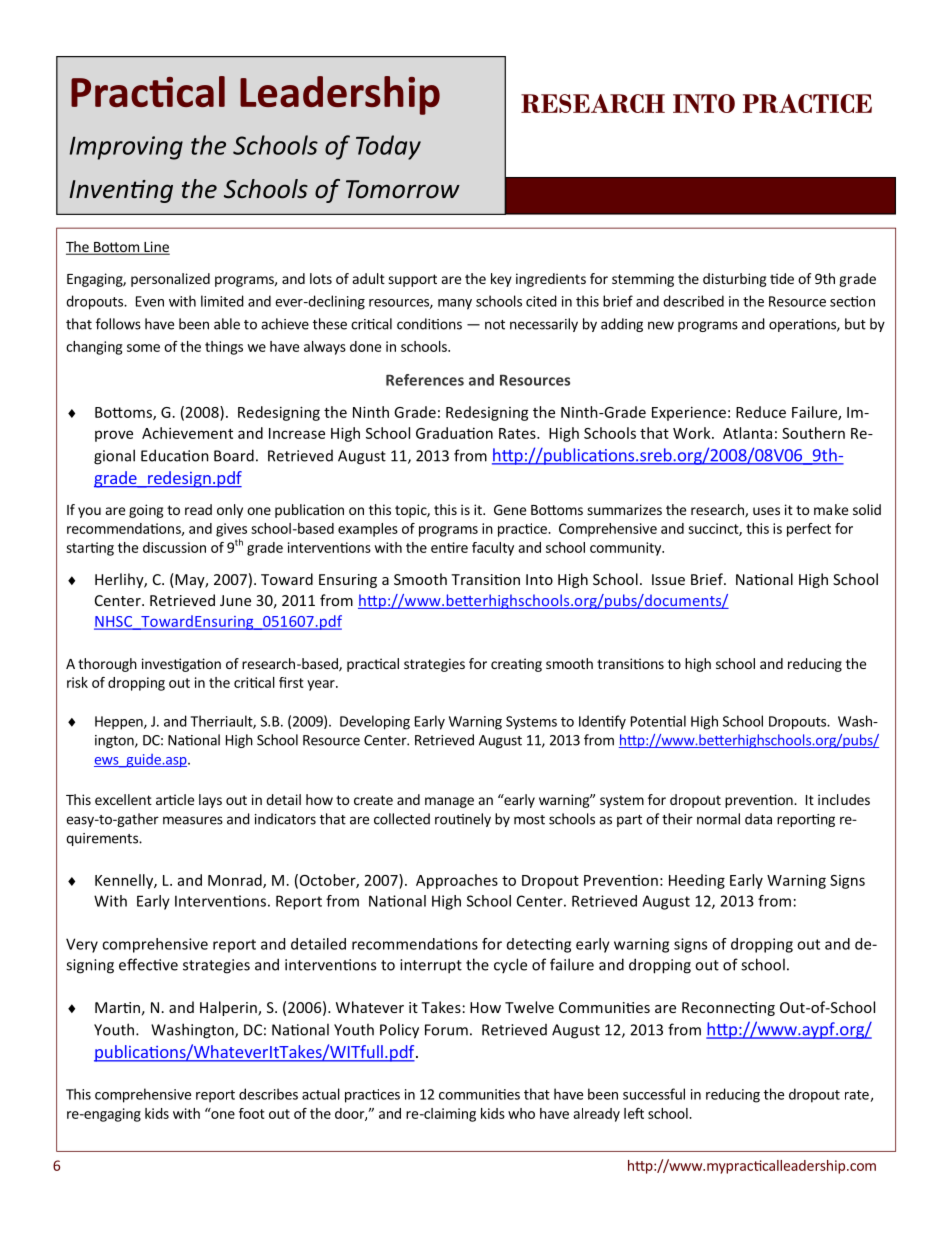  What do you see at coordinates (121, 191) in the document?
I see `Inventing` at bounding box center [121, 191].
